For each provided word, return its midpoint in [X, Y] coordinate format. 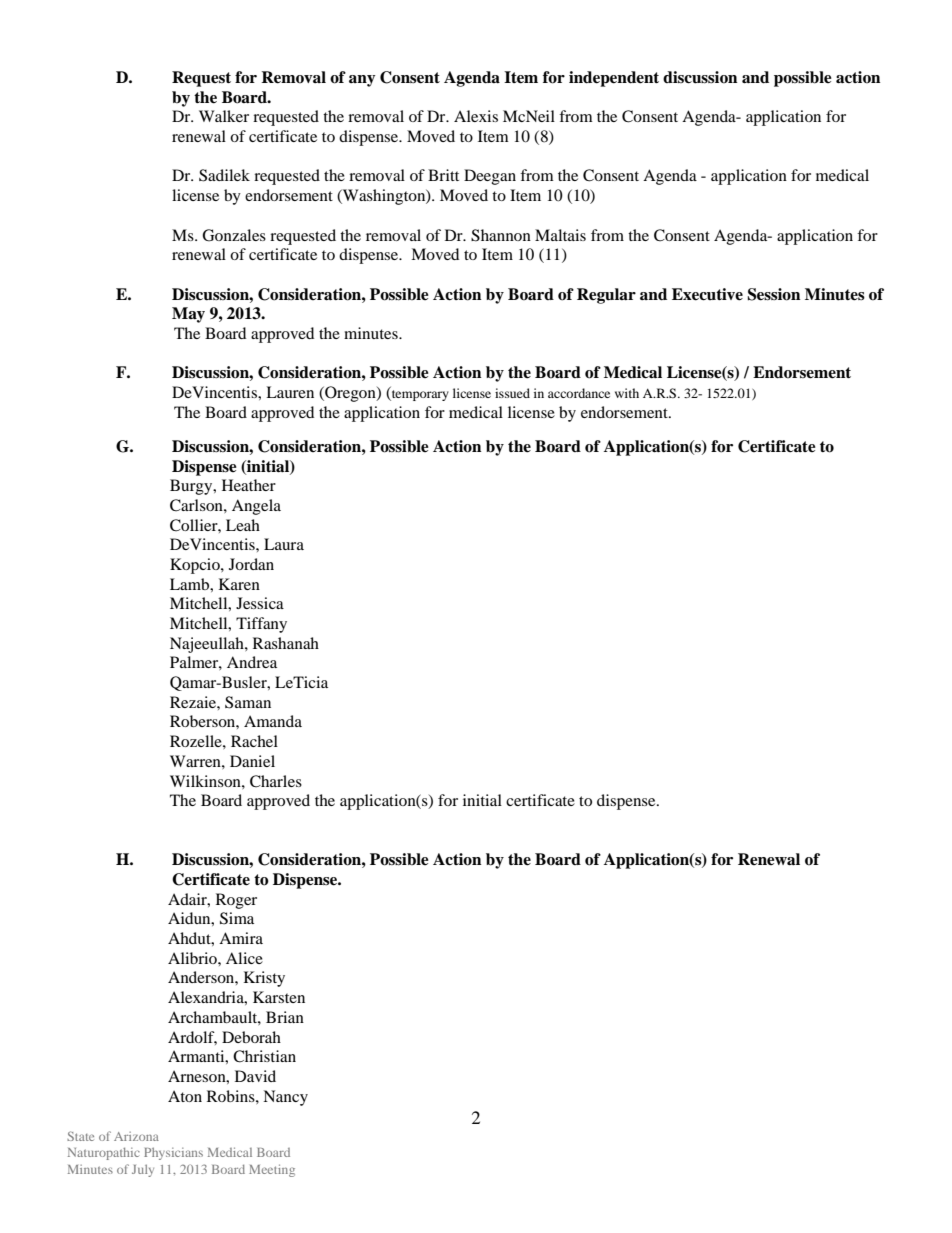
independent [614, 79]
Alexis [476, 116]
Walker [224, 116]
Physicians [173, 1154]
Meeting [272, 1170]
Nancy [285, 1098]
